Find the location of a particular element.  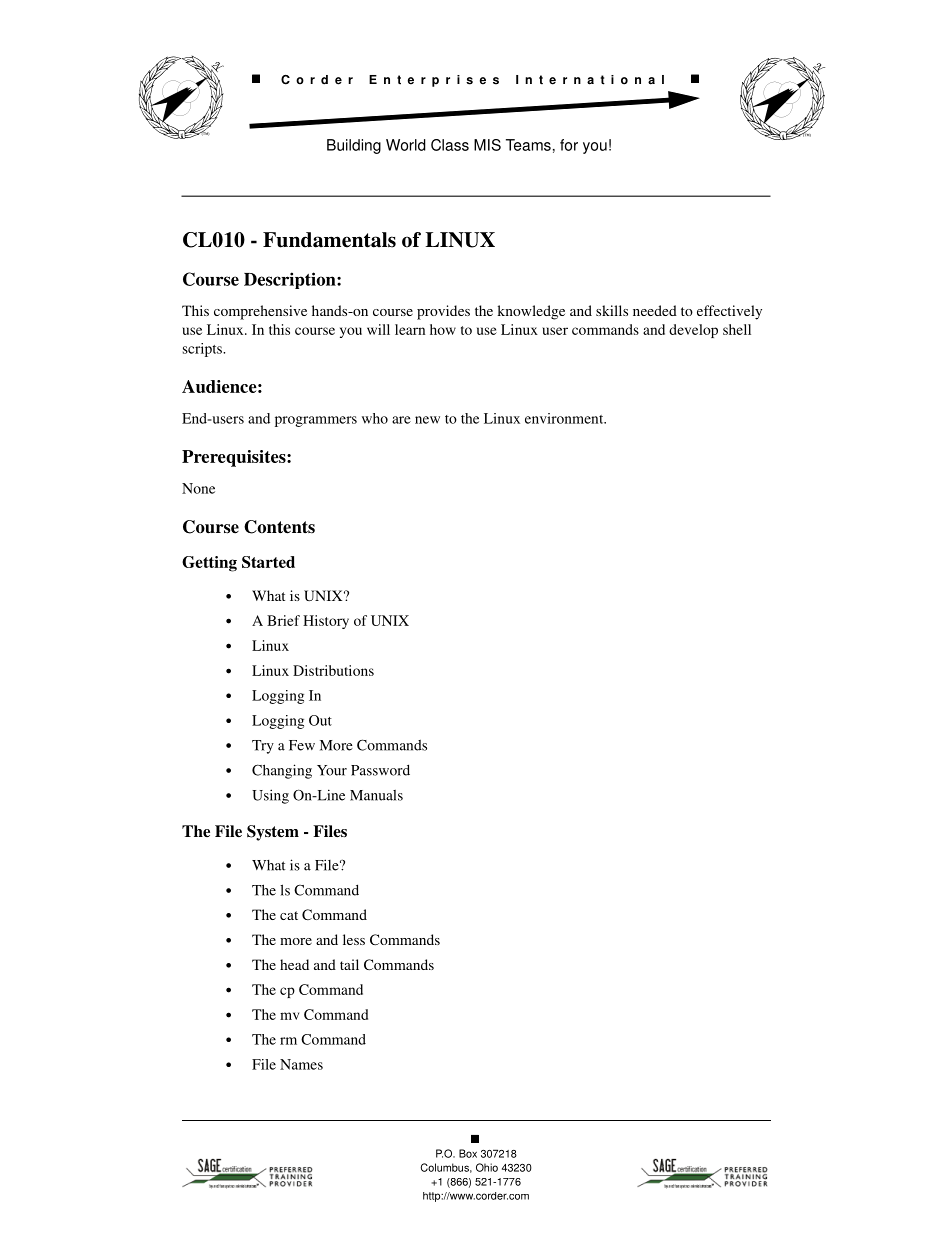

Box is located at coordinates (468, 1153).
